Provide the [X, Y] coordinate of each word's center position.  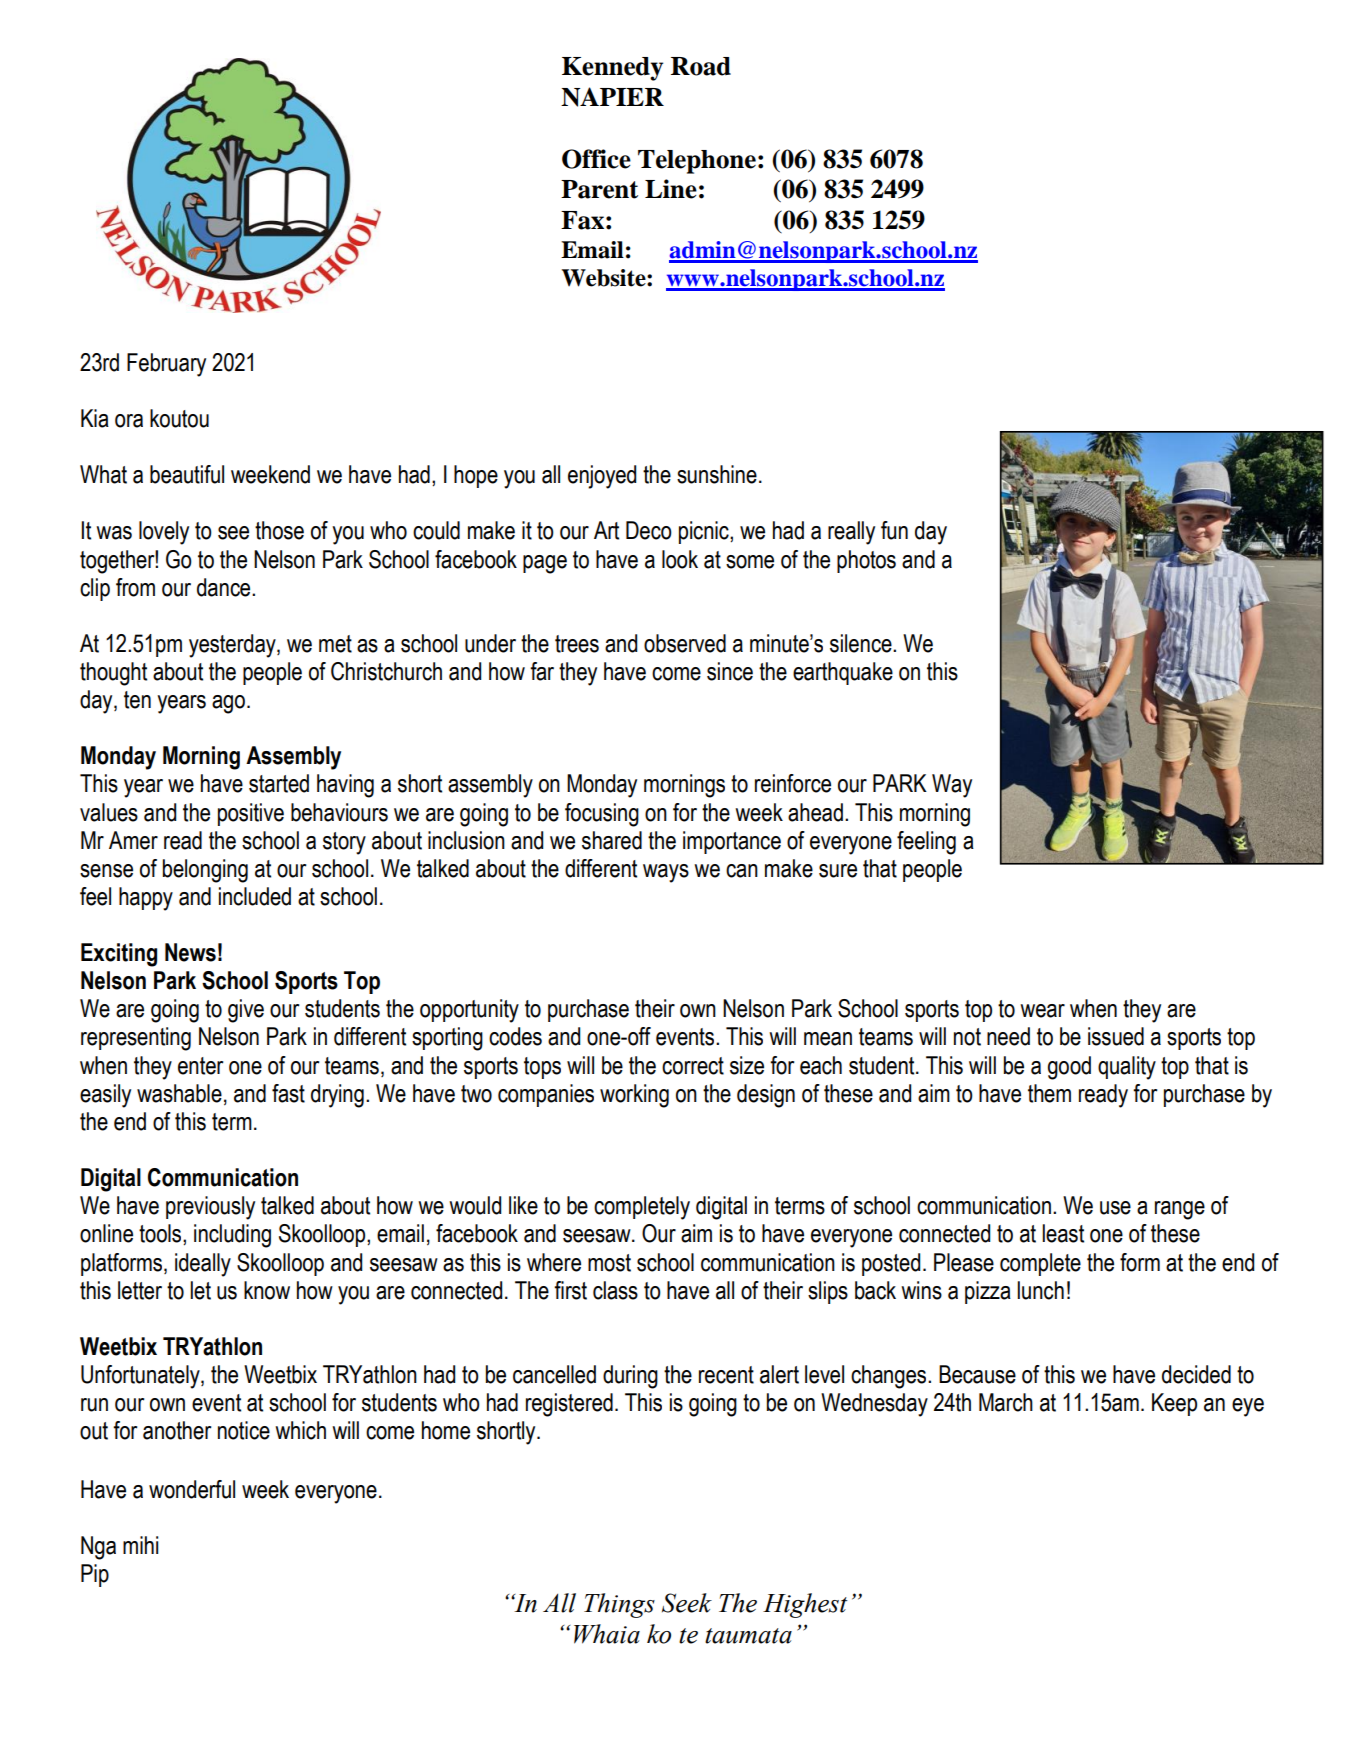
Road [701, 66]
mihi [140, 1545]
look [680, 559]
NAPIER [612, 97]
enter [200, 1066]
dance [225, 587]
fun [894, 530]
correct [693, 1066]
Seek [687, 1603]
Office [596, 159]
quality [1127, 1068]
